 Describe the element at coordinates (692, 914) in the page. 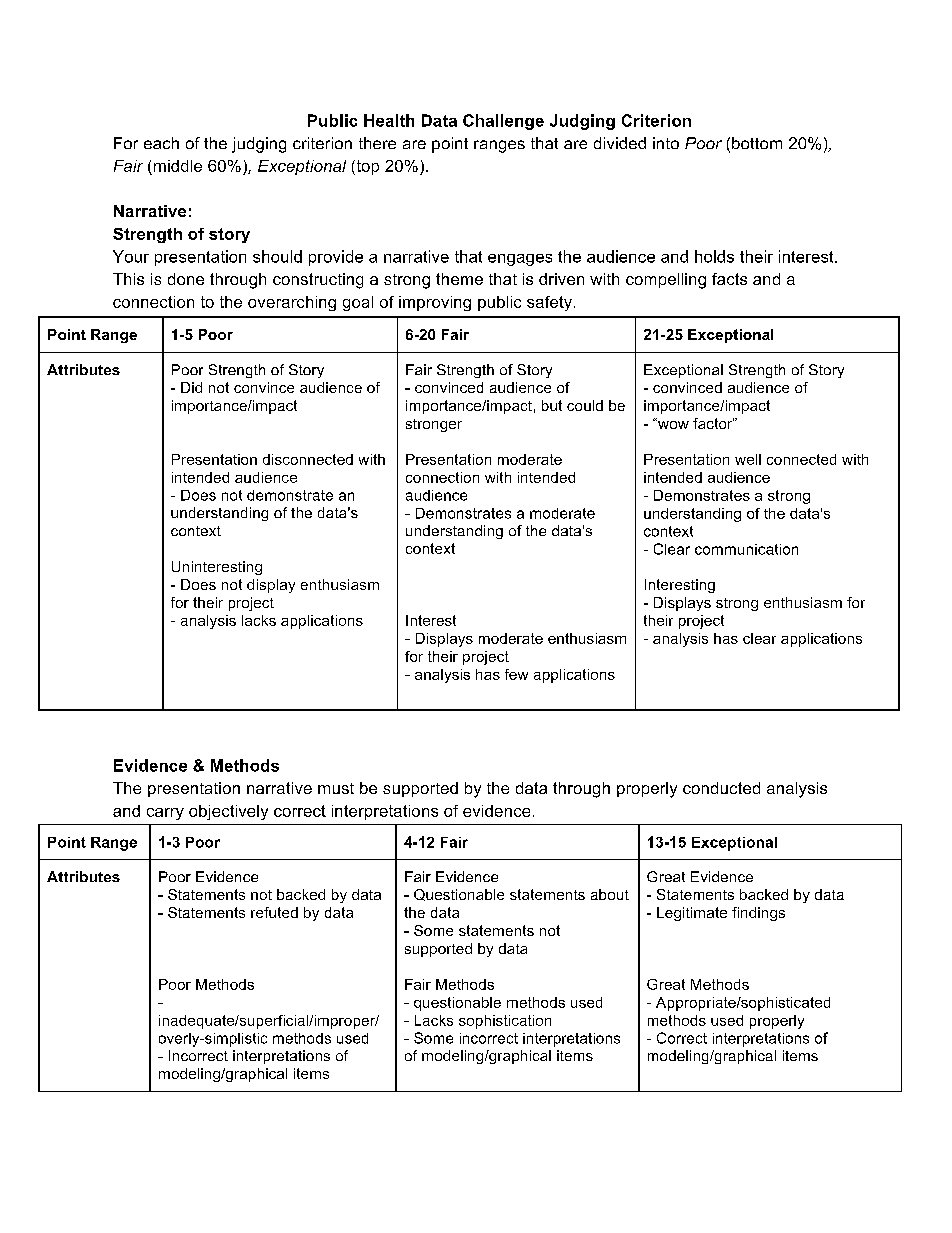

I see `Legitimate` at that location.
